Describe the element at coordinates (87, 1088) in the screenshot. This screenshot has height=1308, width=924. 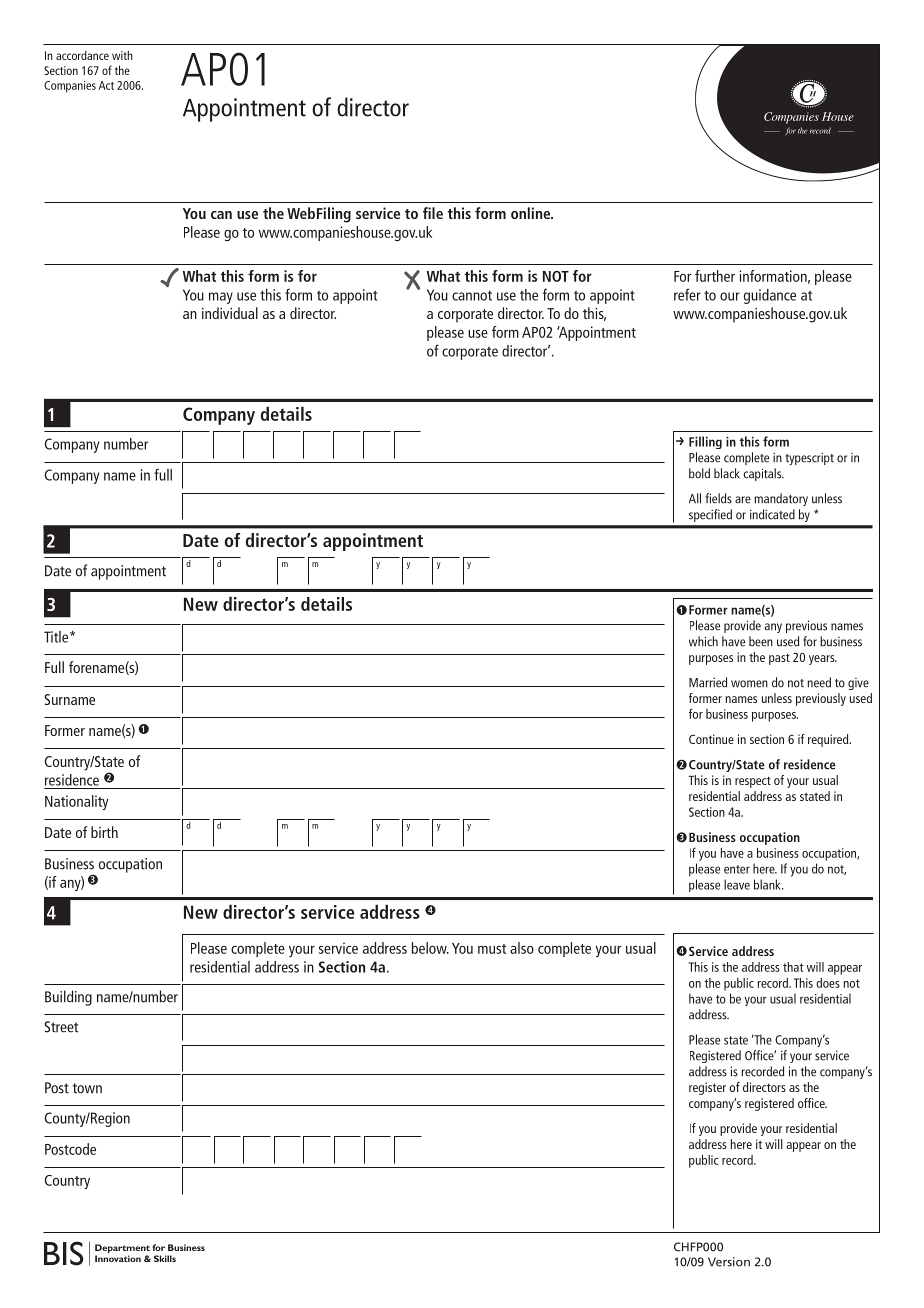
I see `town` at that location.
